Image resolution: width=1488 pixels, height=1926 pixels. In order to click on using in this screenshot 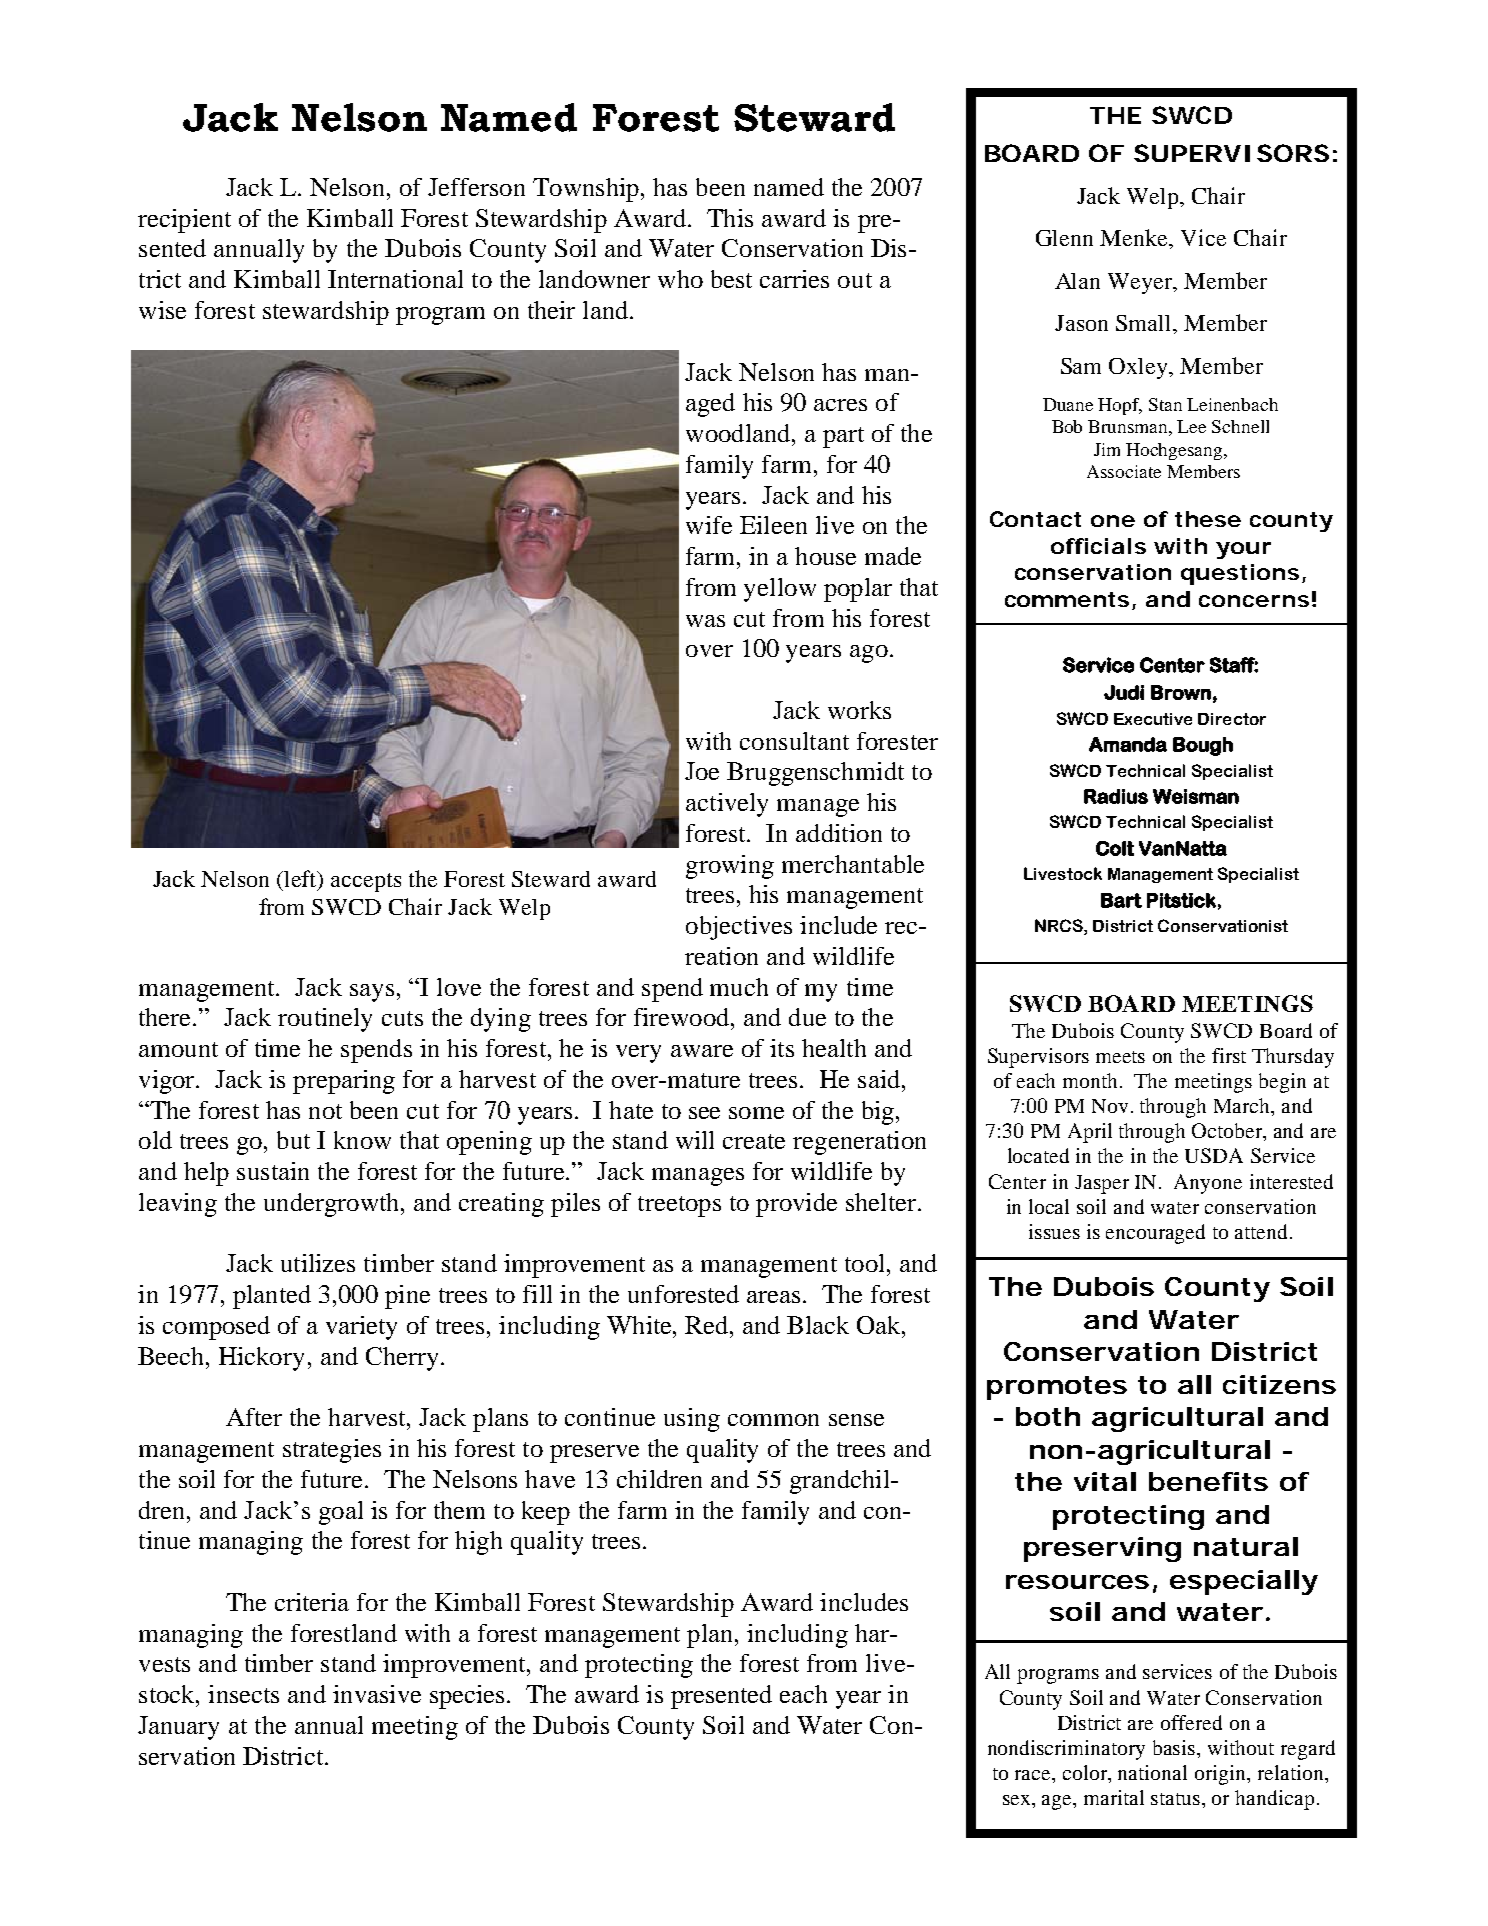, I will do `click(692, 1420)`.
